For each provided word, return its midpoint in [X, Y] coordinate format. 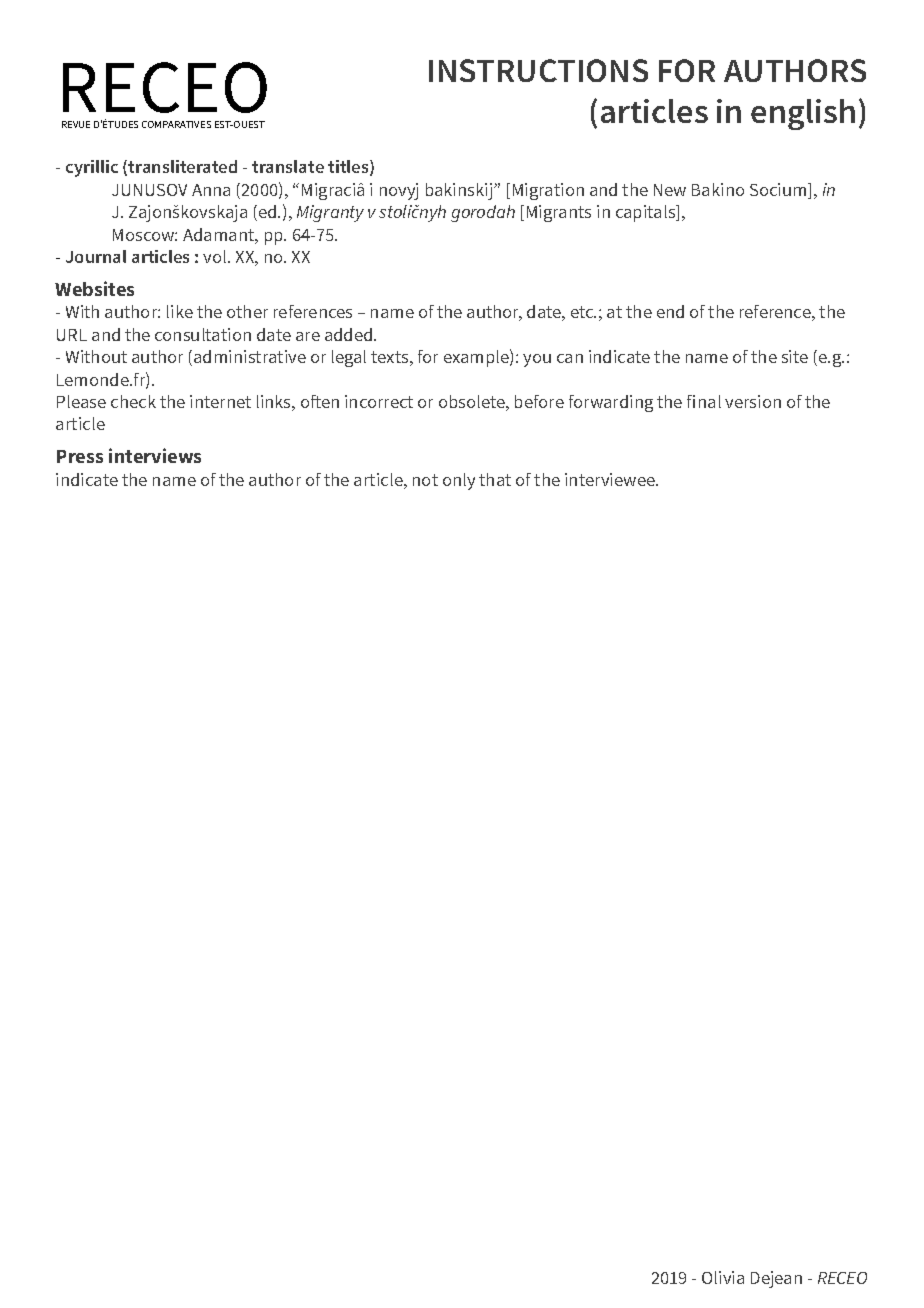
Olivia [723, 1277]
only [459, 481]
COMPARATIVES [176, 124]
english [803, 114]
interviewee [611, 479]
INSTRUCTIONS [538, 70]
